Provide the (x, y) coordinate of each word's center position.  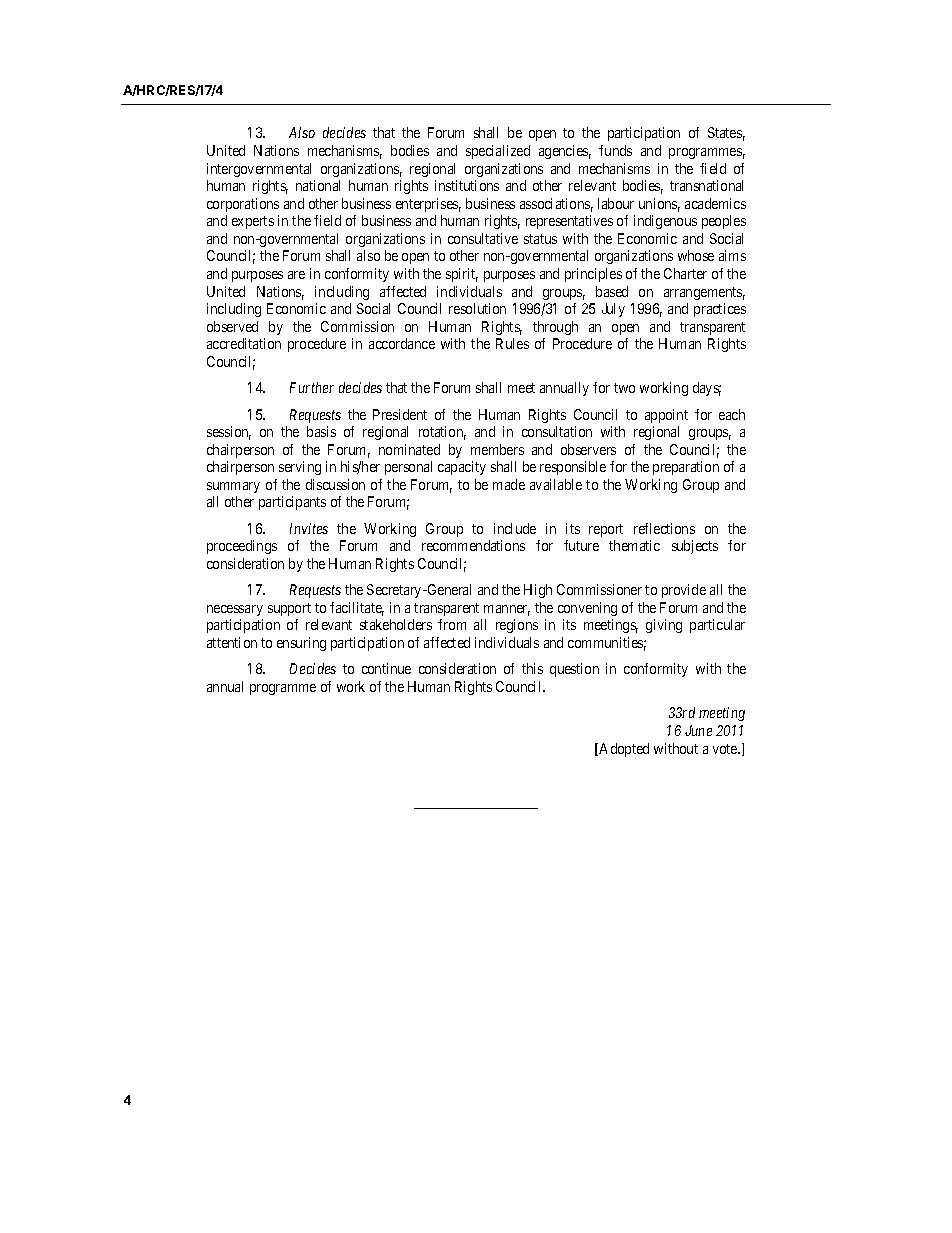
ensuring (301, 644)
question (574, 670)
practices (720, 310)
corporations (243, 205)
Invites (309, 528)
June (698, 730)
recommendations (473, 545)
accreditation (244, 343)
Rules (512, 343)
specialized (498, 152)
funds (615, 150)
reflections (664, 528)
